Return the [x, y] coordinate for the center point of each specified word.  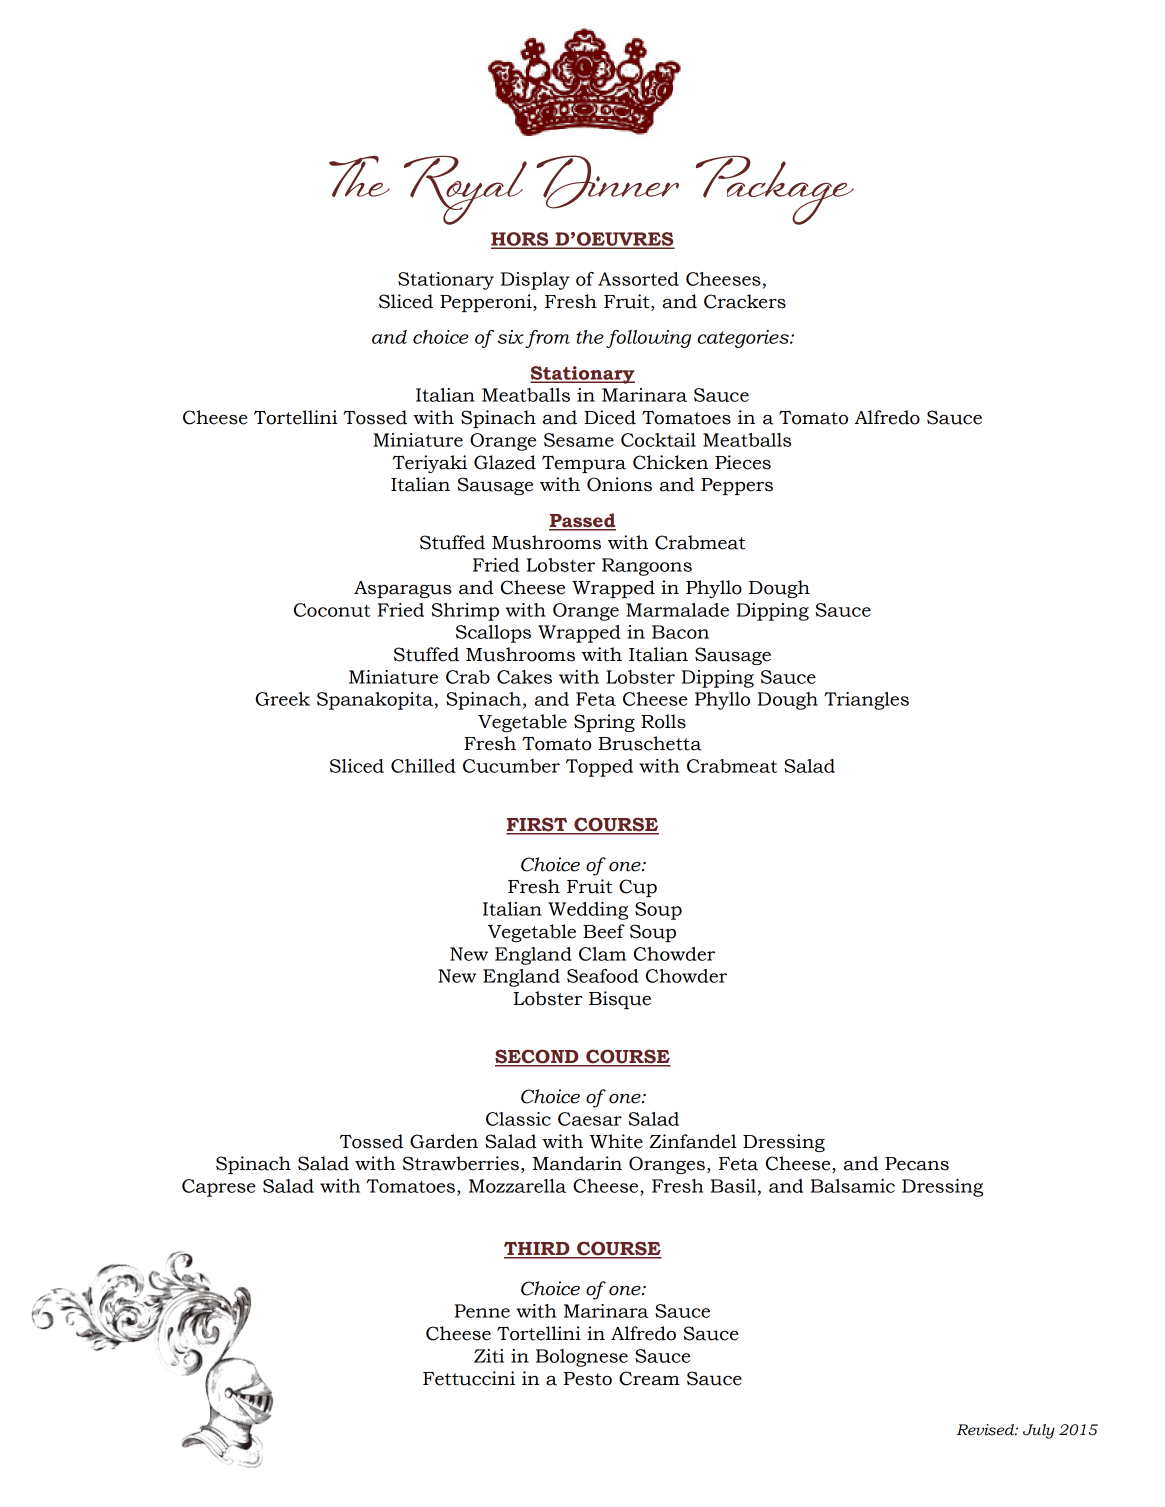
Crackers [745, 301]
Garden [444, 1141]
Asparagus [403, 589]
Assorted [638, 279]
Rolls [663, 721]
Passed [582, 521]
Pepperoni [487, 303]
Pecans [917, 1164]
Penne [482, 1311]
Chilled [423, 766]
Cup [638, 888]
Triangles [866, 701]
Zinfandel [693, 1141]
